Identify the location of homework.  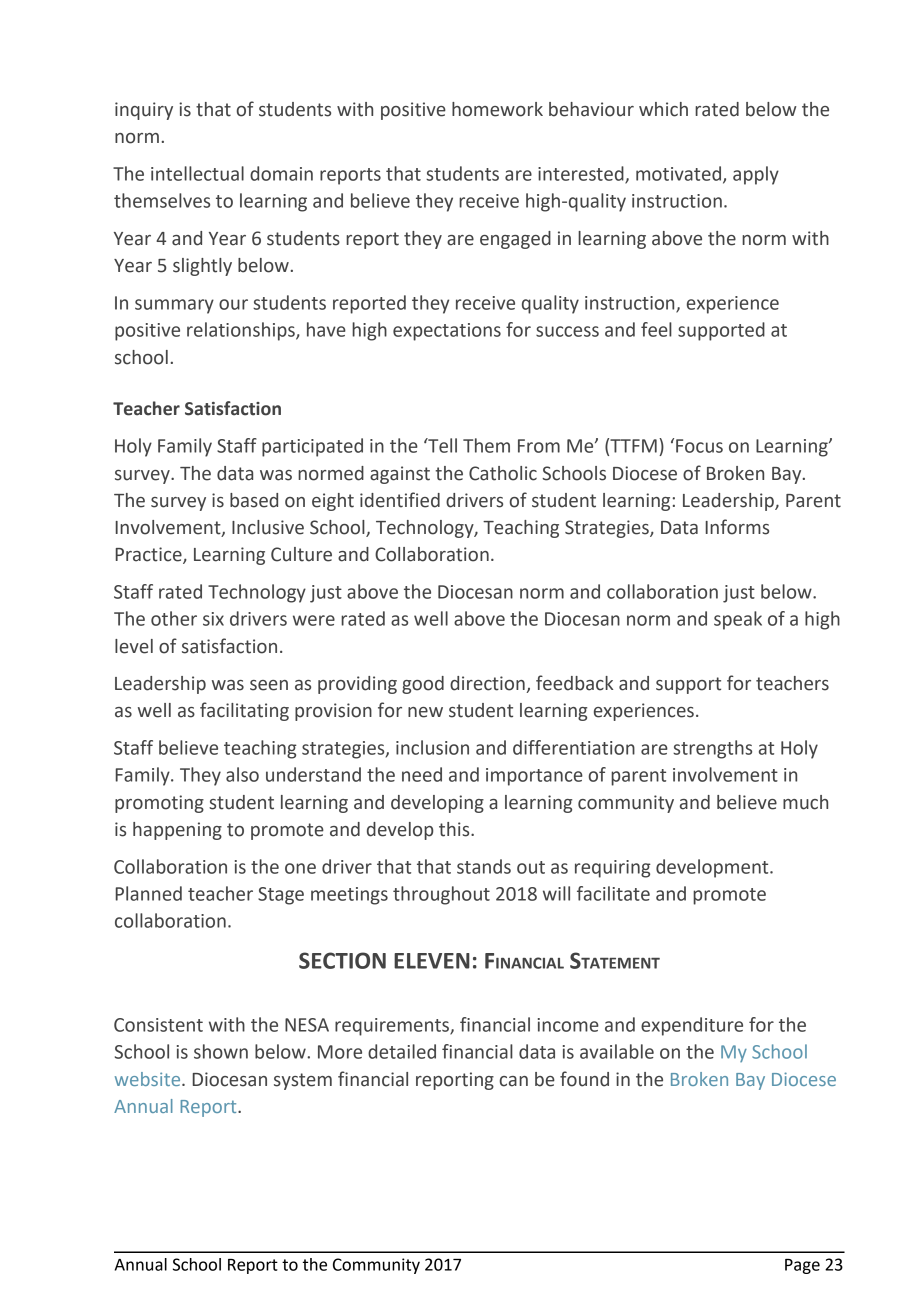
(497, 109).
